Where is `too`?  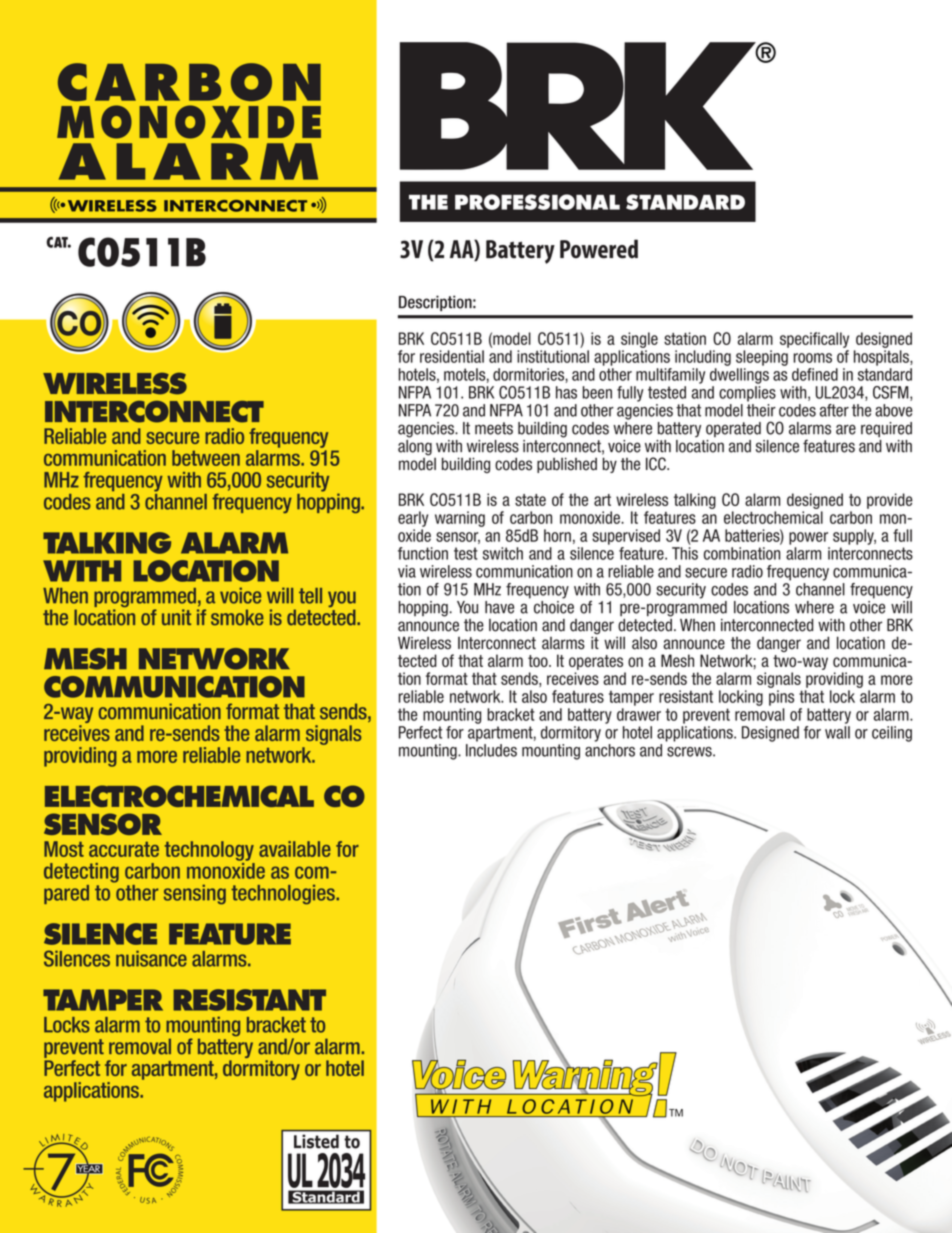
too is located at coordinates (539, 661).
